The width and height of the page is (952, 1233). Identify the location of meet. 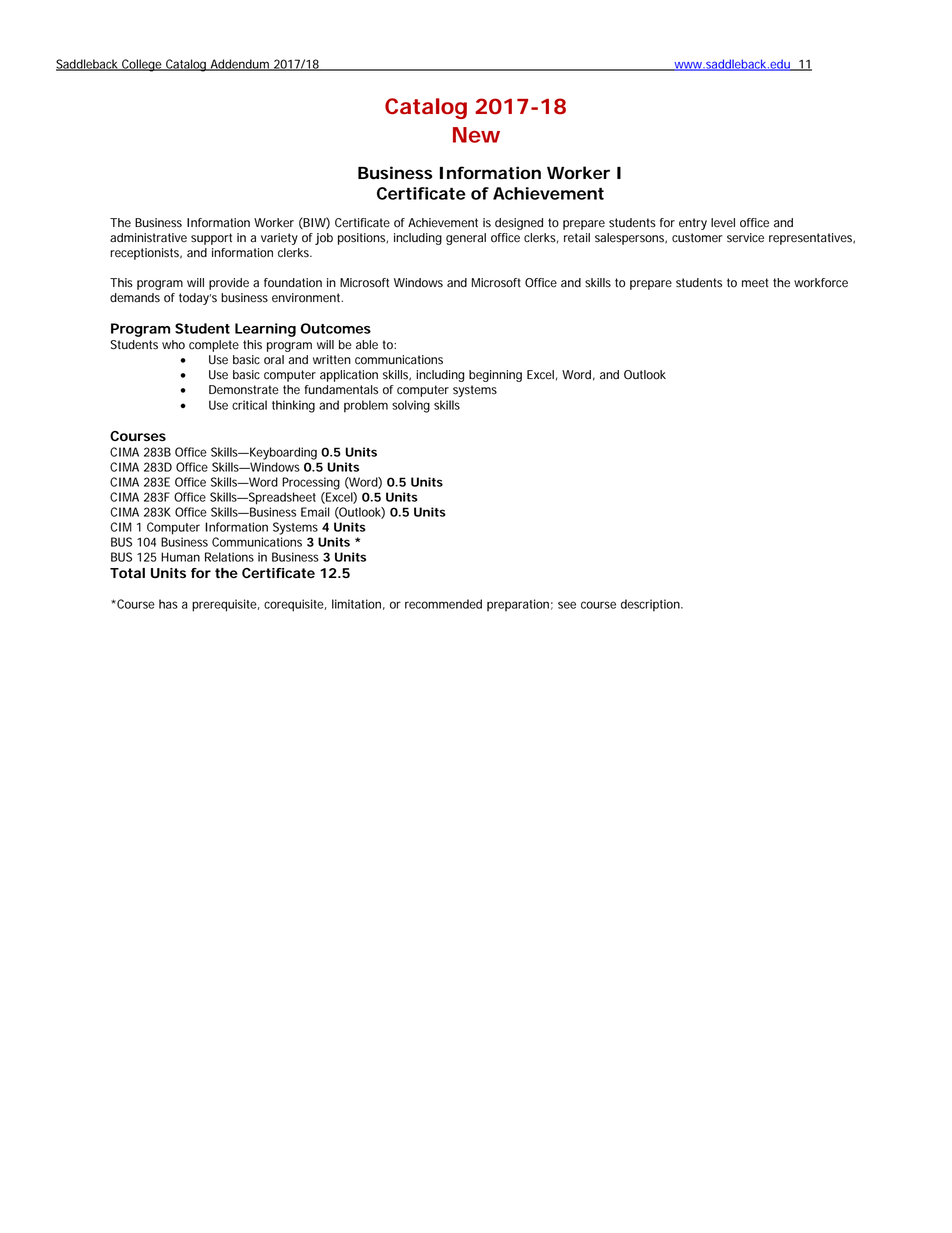
(755, 283).
